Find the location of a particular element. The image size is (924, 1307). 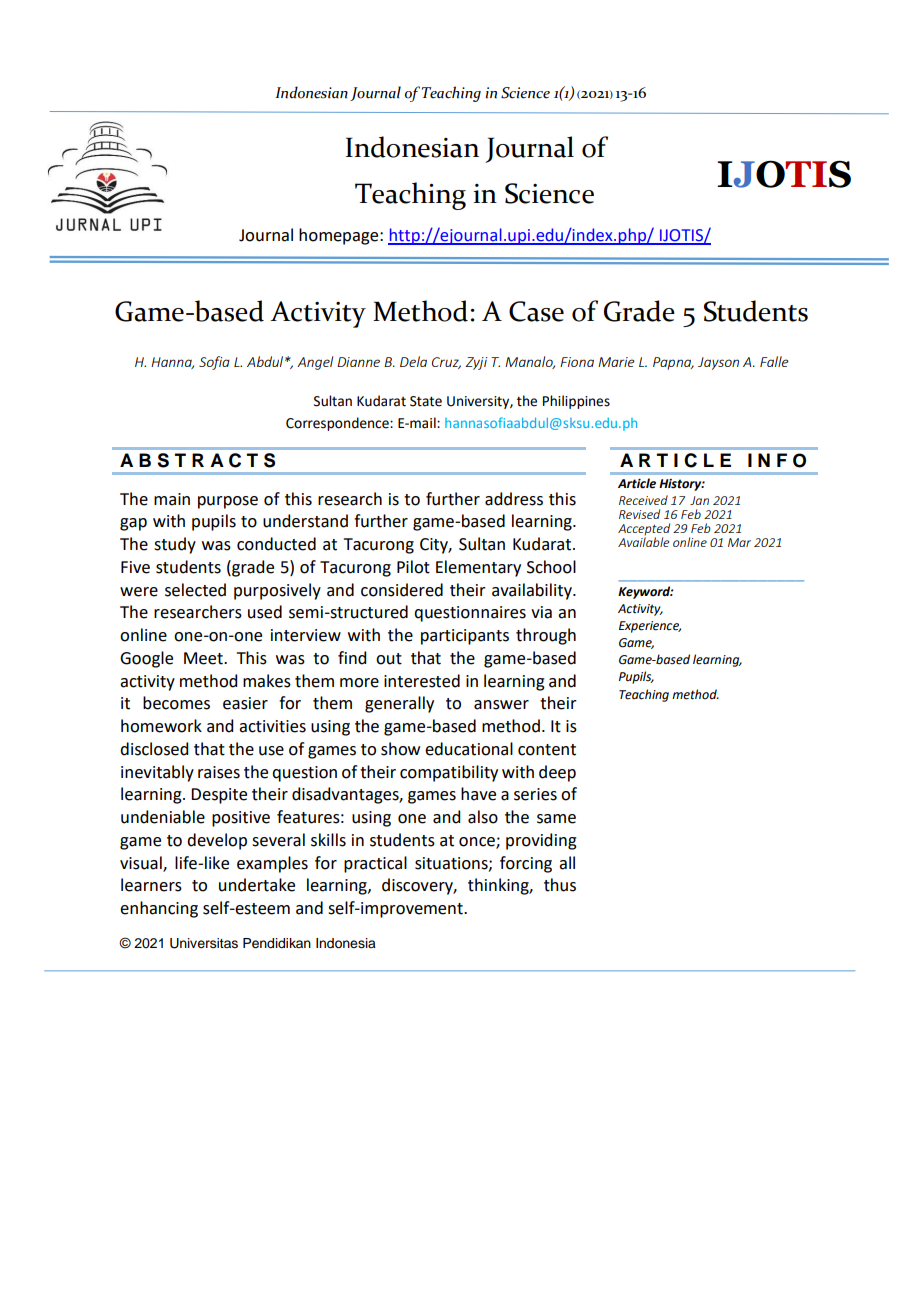

address is located at coordinates (514, 499).
